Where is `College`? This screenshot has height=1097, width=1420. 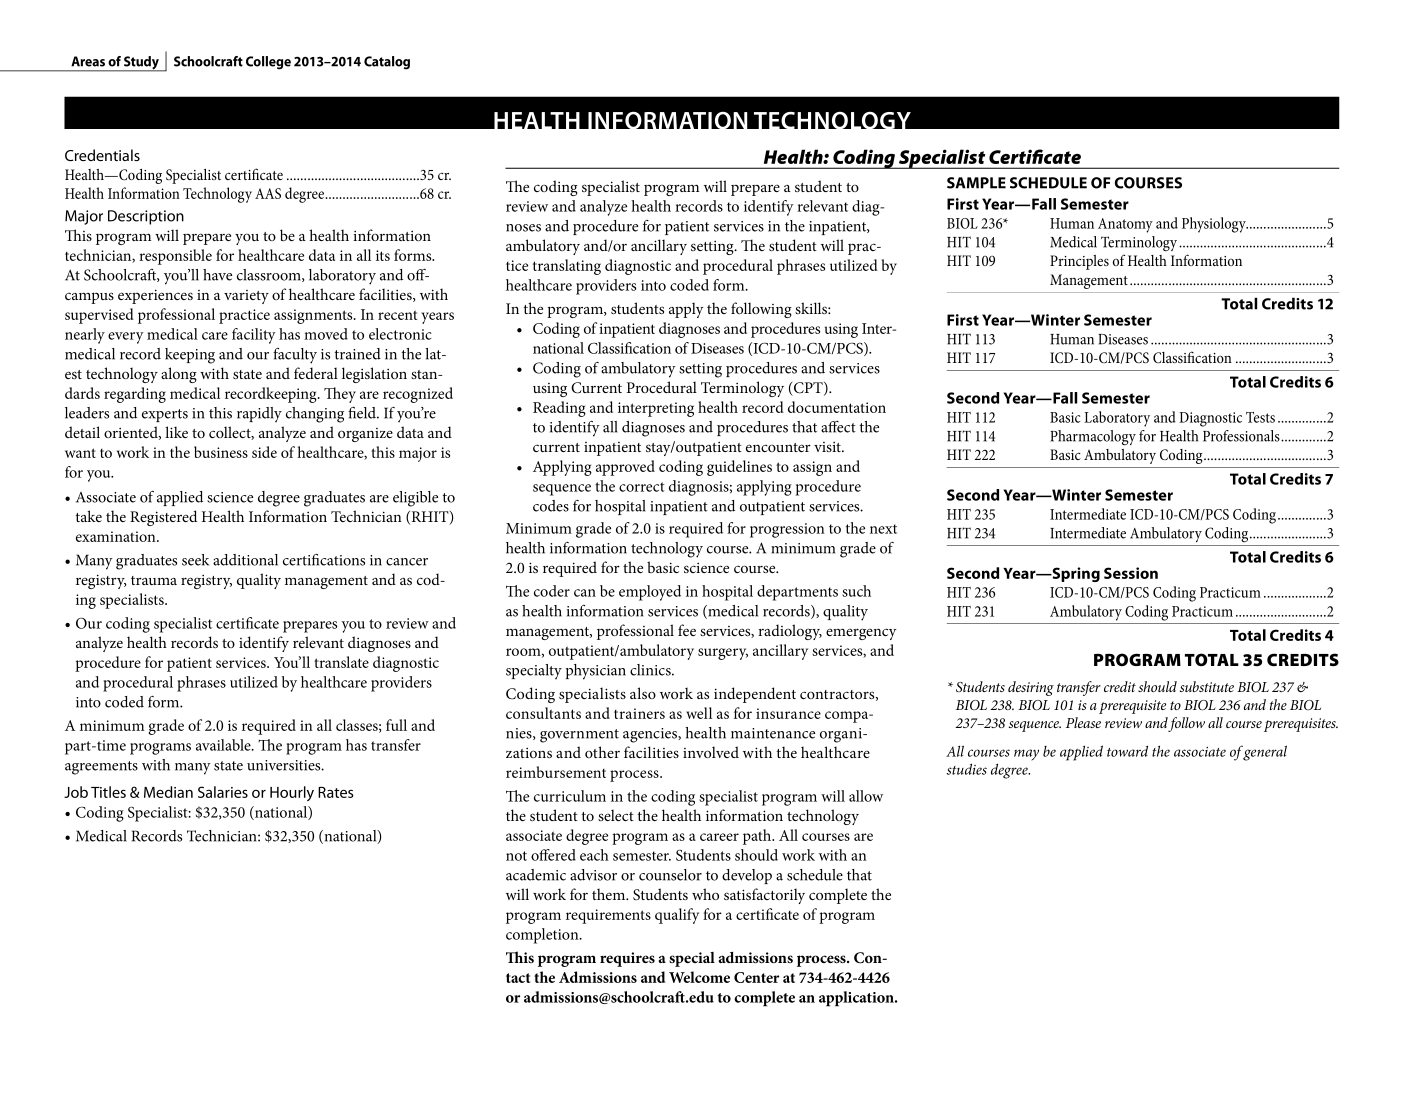 College is located at coordinates (268, 63).
